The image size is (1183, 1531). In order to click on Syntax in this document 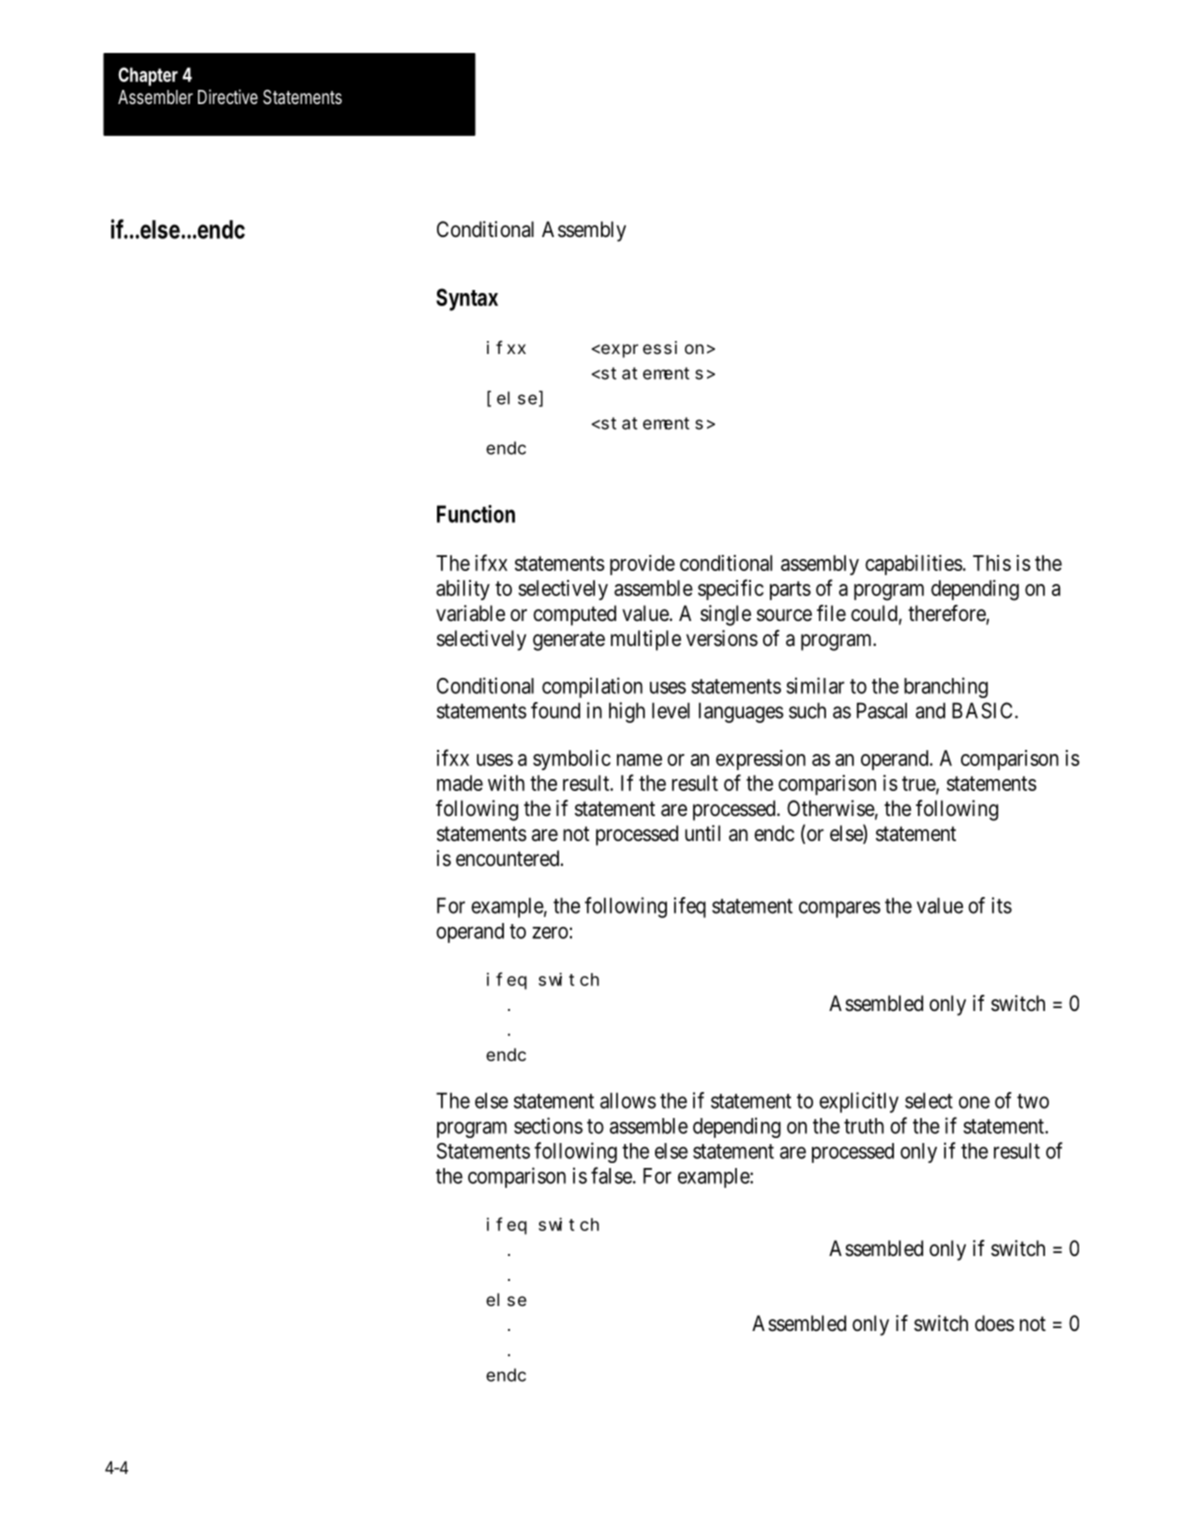, I will do `click(467, 299)`.
